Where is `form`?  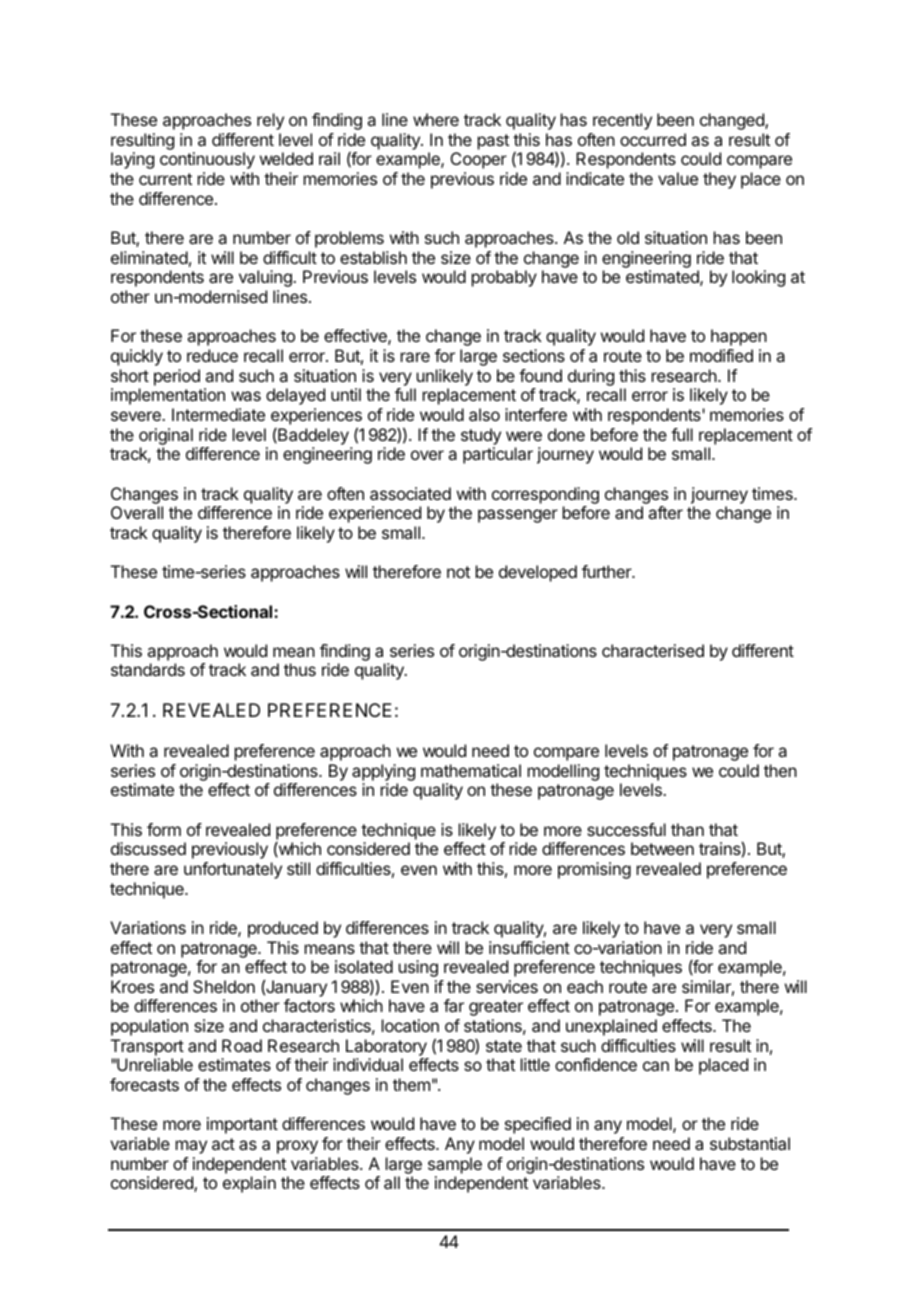
form is located at coordinates (164, 829).
